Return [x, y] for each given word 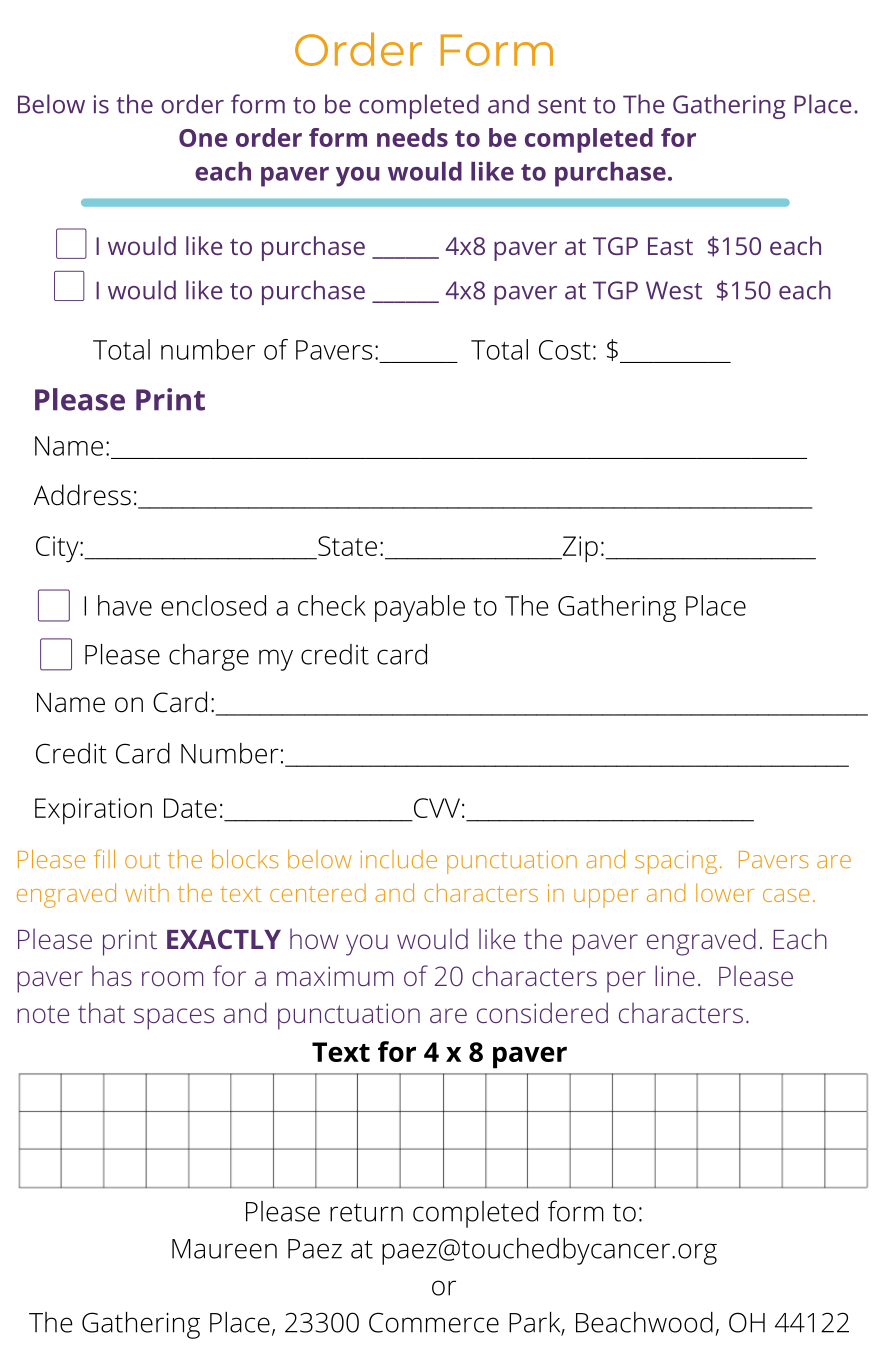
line [675, 975]
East [670, 246]
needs [412, 137]
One [203, 138]
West [674, 290]
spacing [676, 862]
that [101, 1012]
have [125, 605]
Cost [565, 350]
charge [209, 657]
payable [420, 608]
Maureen [224, 1249]
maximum [335, 976]
